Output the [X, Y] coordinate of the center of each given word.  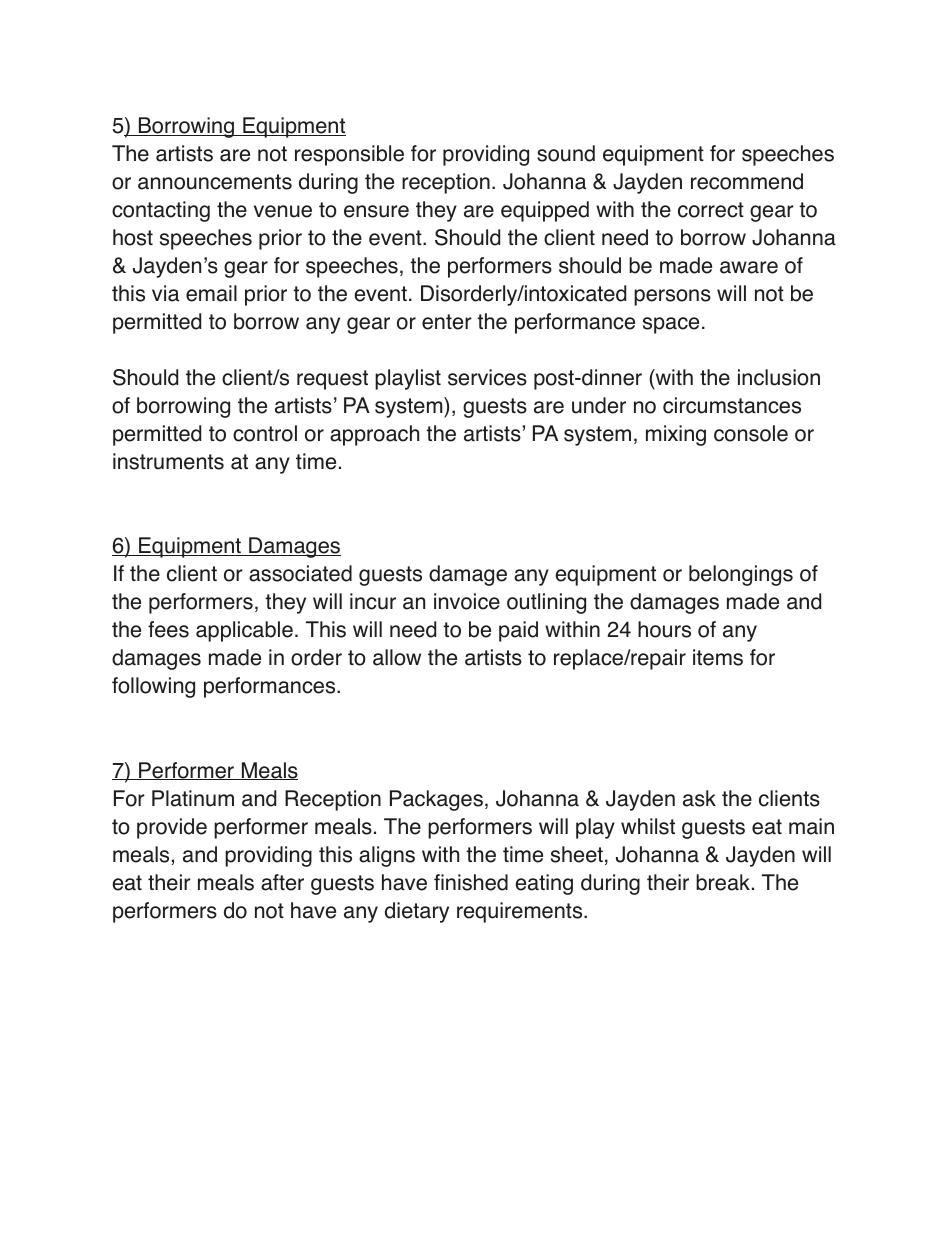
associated [300, 573]
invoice [467, 601]
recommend [747, 181]
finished [471, 882]
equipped [545, 211]
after [282, 882]
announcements [215, 182]
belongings [741, 575]
